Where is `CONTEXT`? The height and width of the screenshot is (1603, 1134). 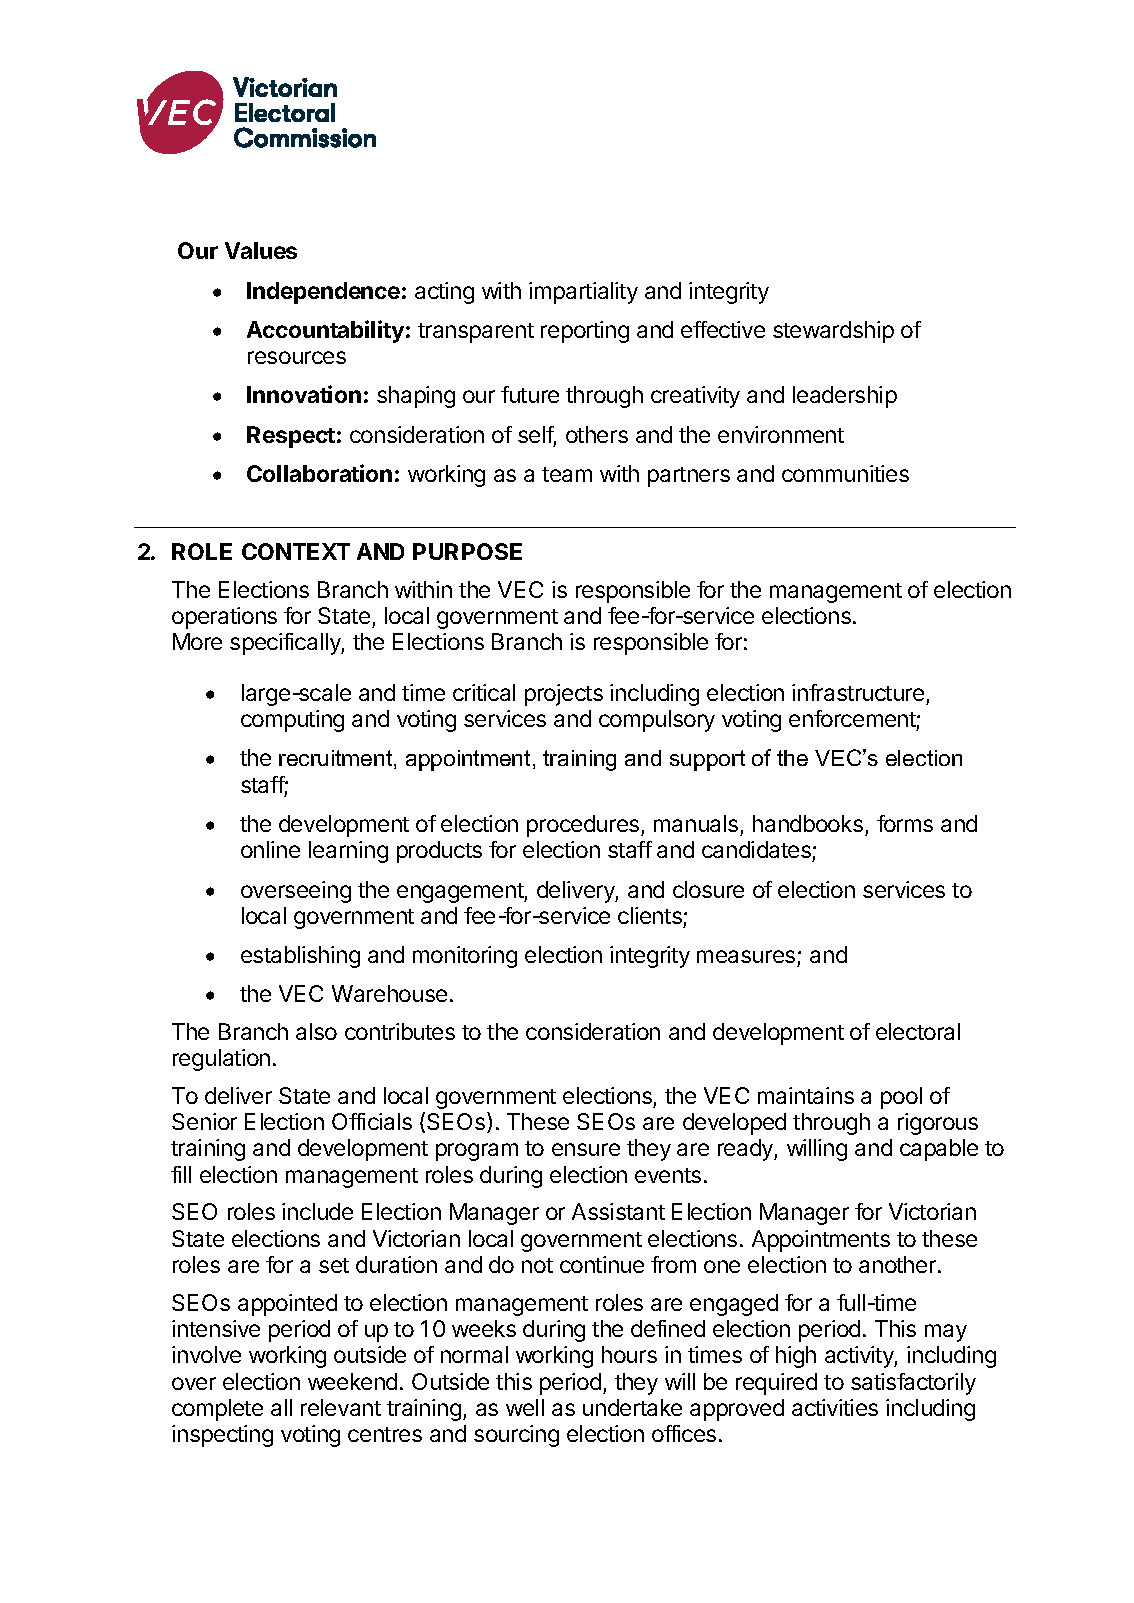
CONTEXT is located at coordinates (296, 551).
